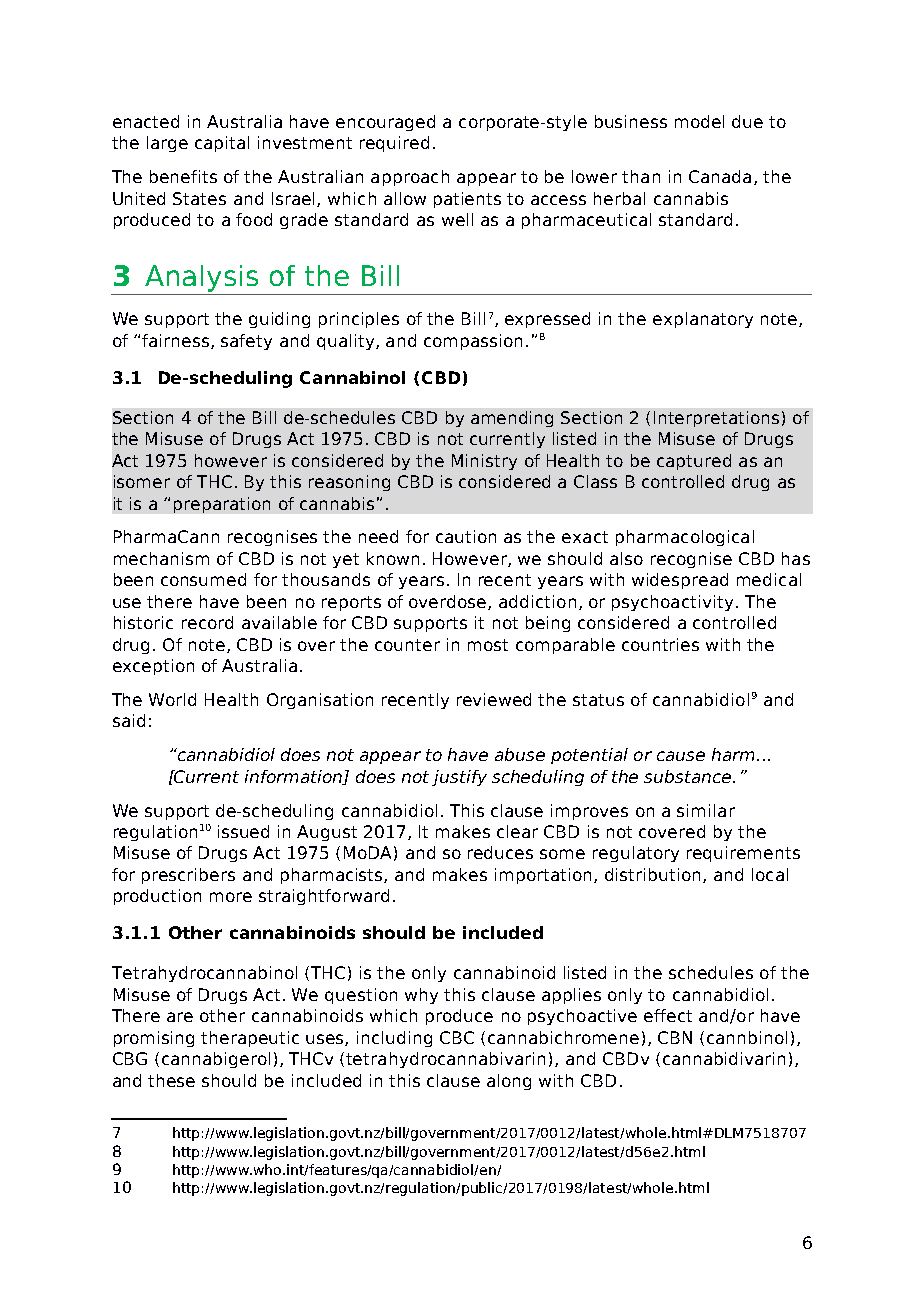 Image resolution: width=924 pixels, height=1308 pixels. I want to click on reduces, so click(500, 852).
